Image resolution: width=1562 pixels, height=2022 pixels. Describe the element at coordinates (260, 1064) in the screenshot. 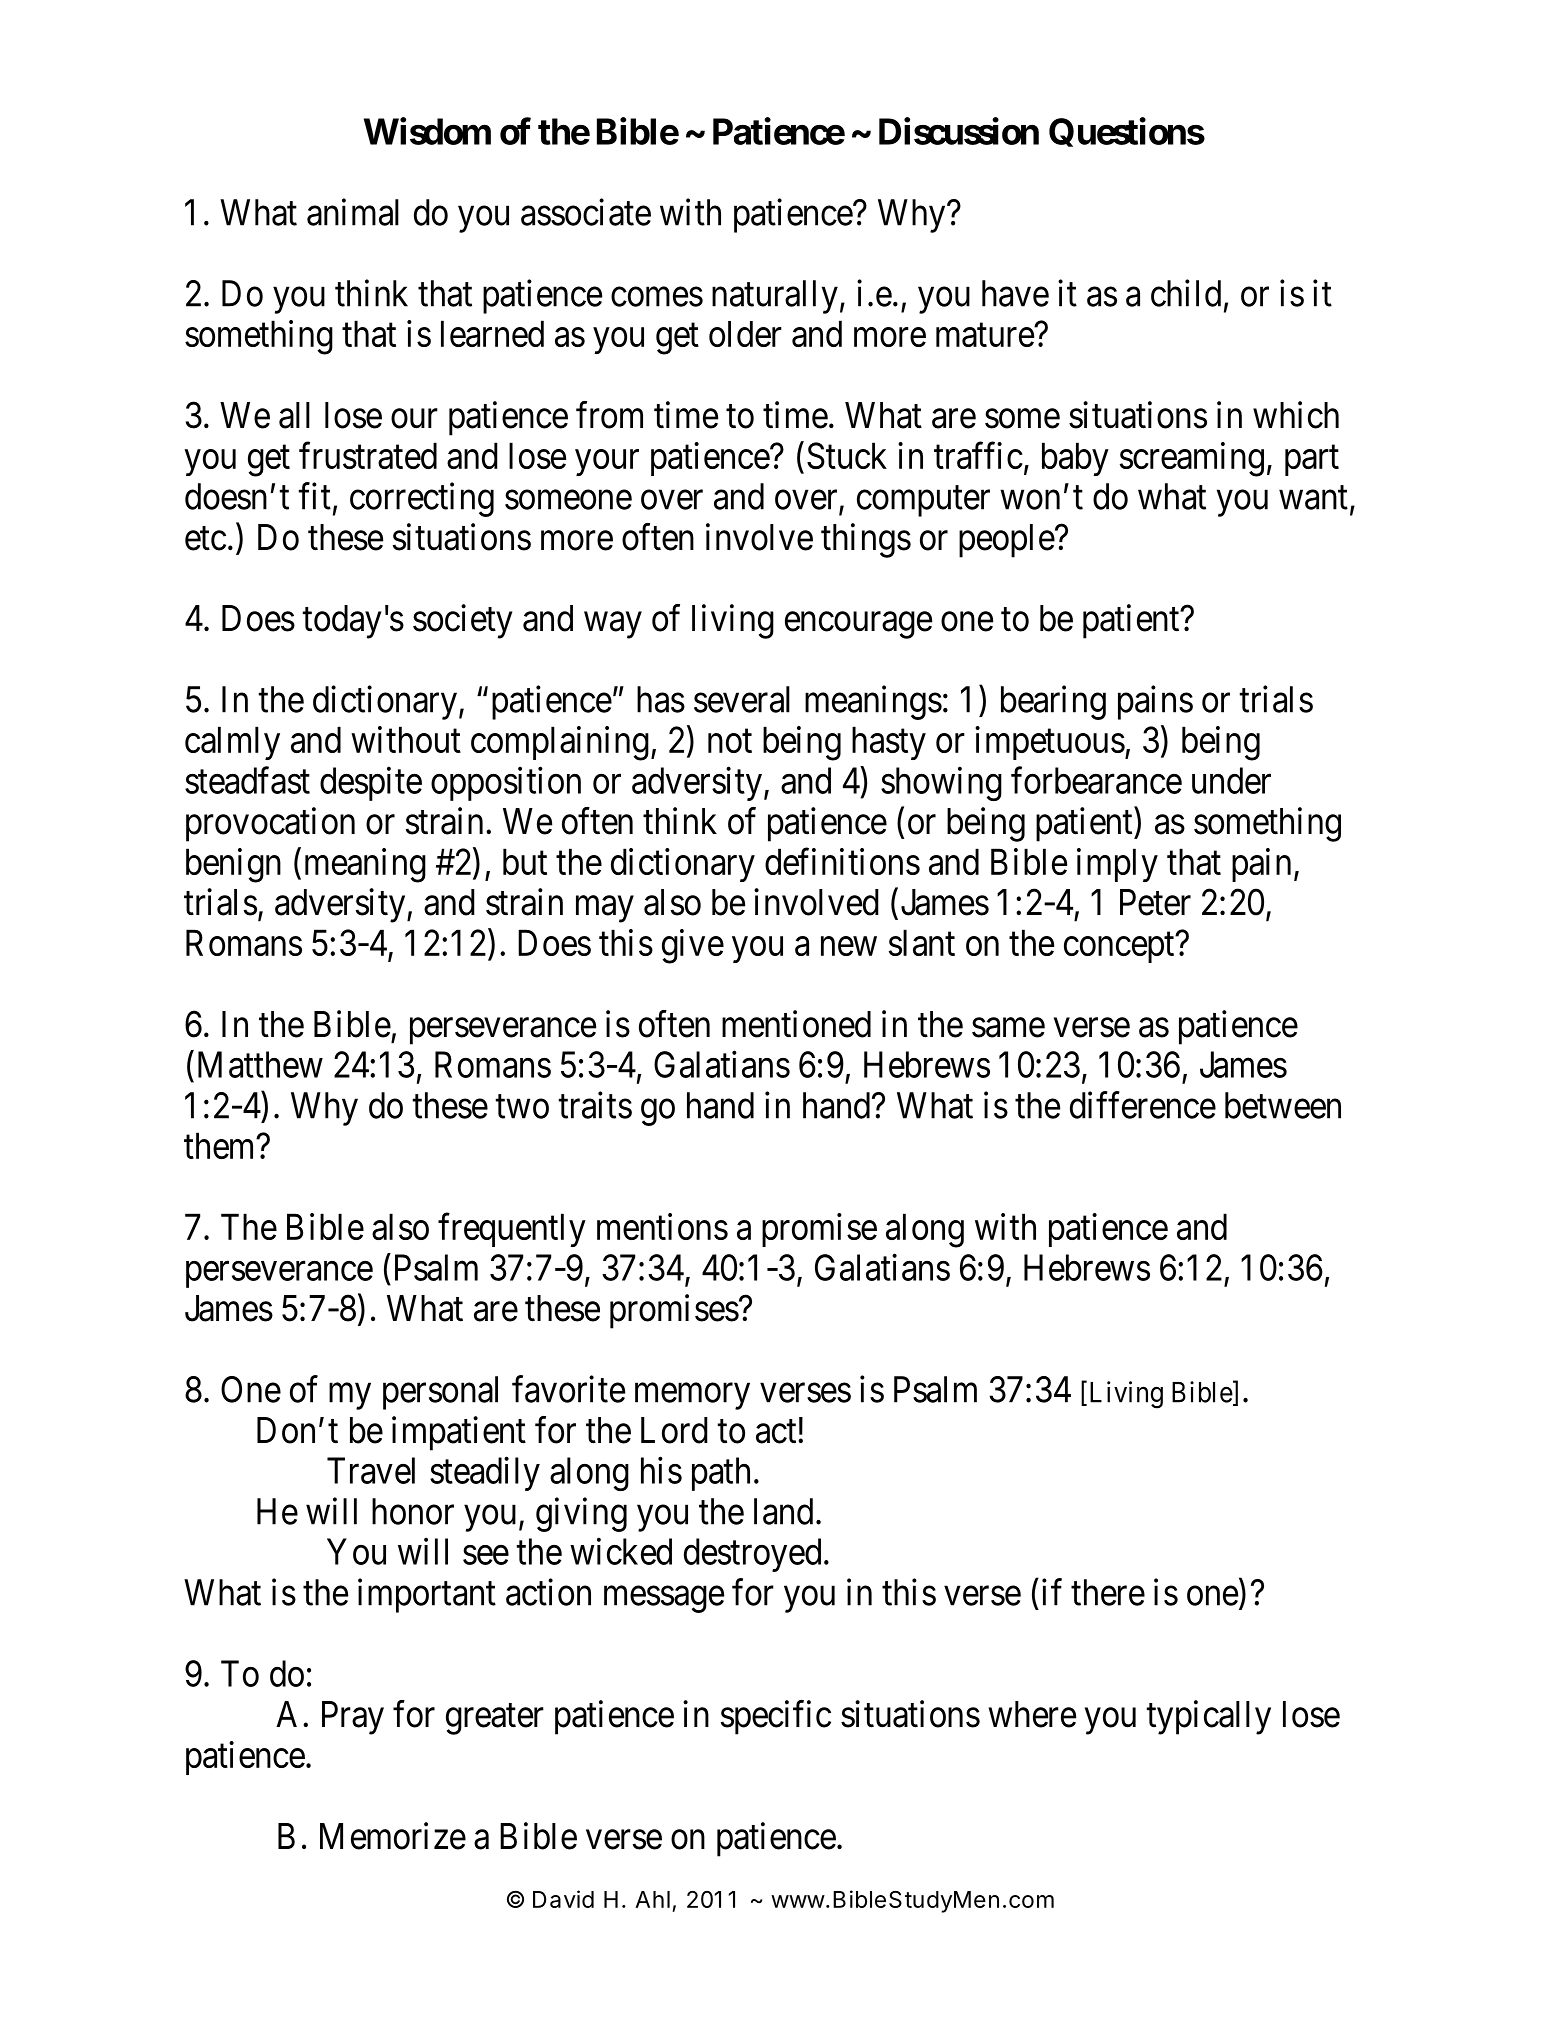

I see `Matthew` at that location.
